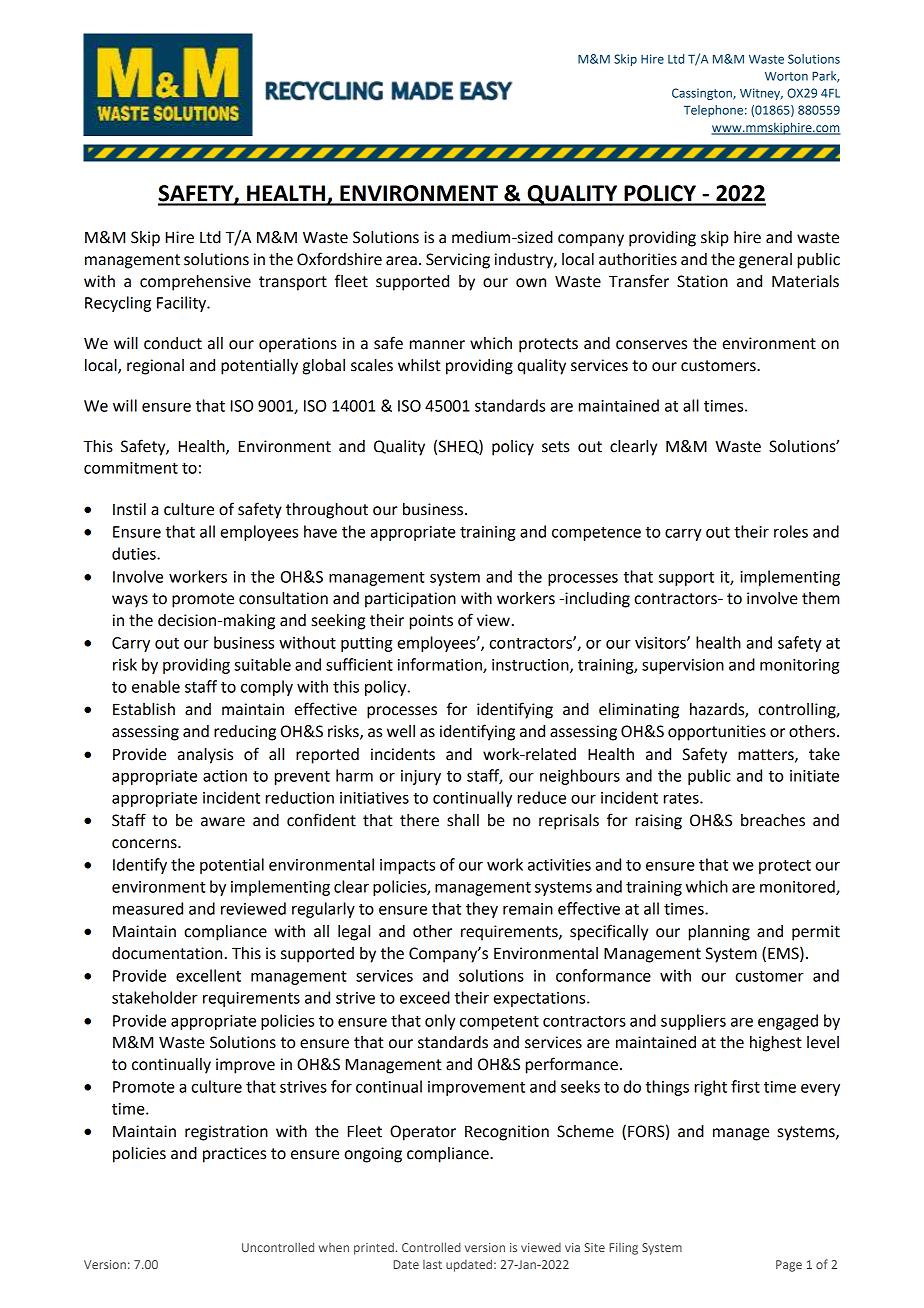 The width and height of the document is (924, 1308). What do you see at coordinates (156, 686) in the document?
I see `enable` at bounding box center [156, 686].
